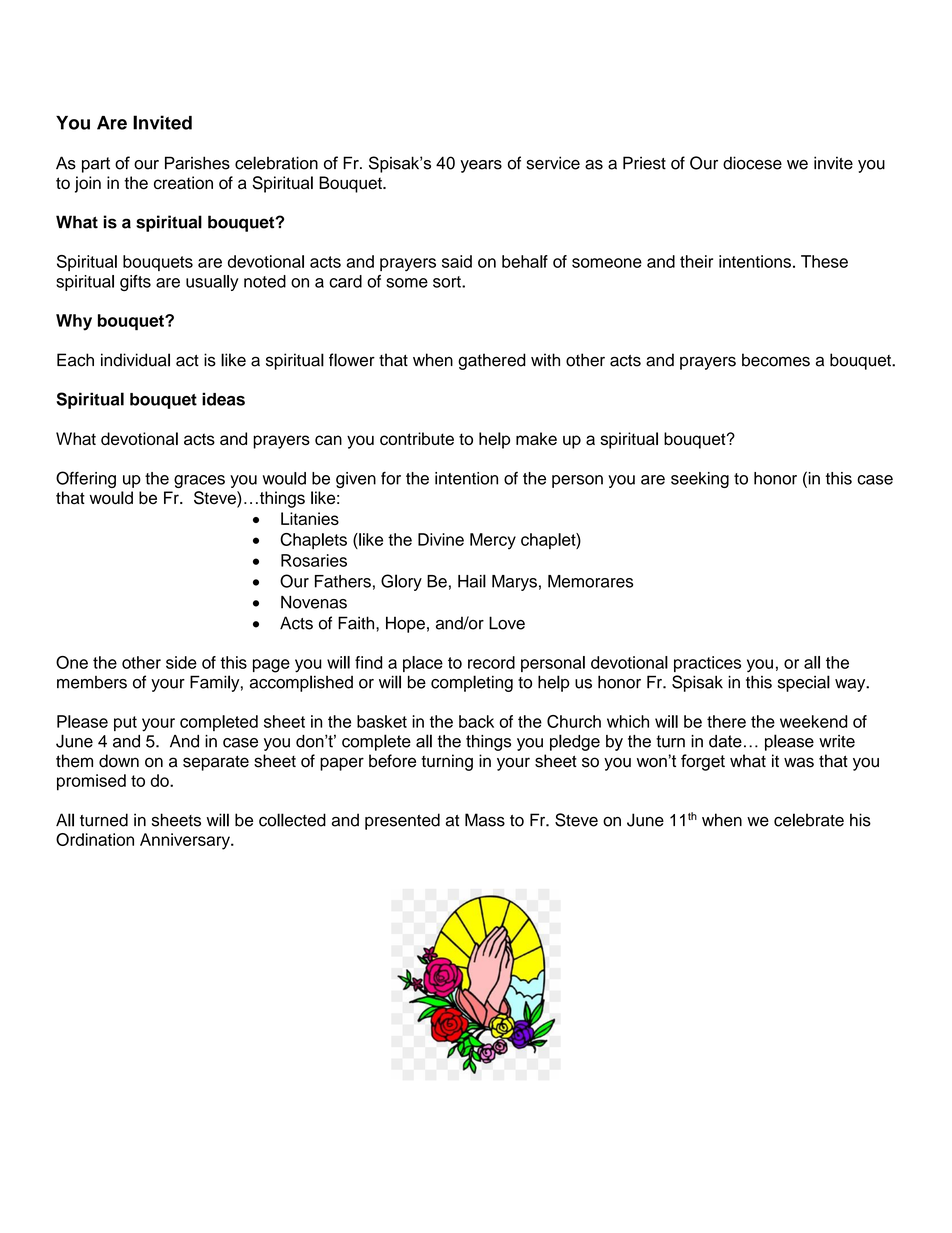  Describe the element at coordinates (417, 438) in the screenshot. I see `contribute` at that location.
